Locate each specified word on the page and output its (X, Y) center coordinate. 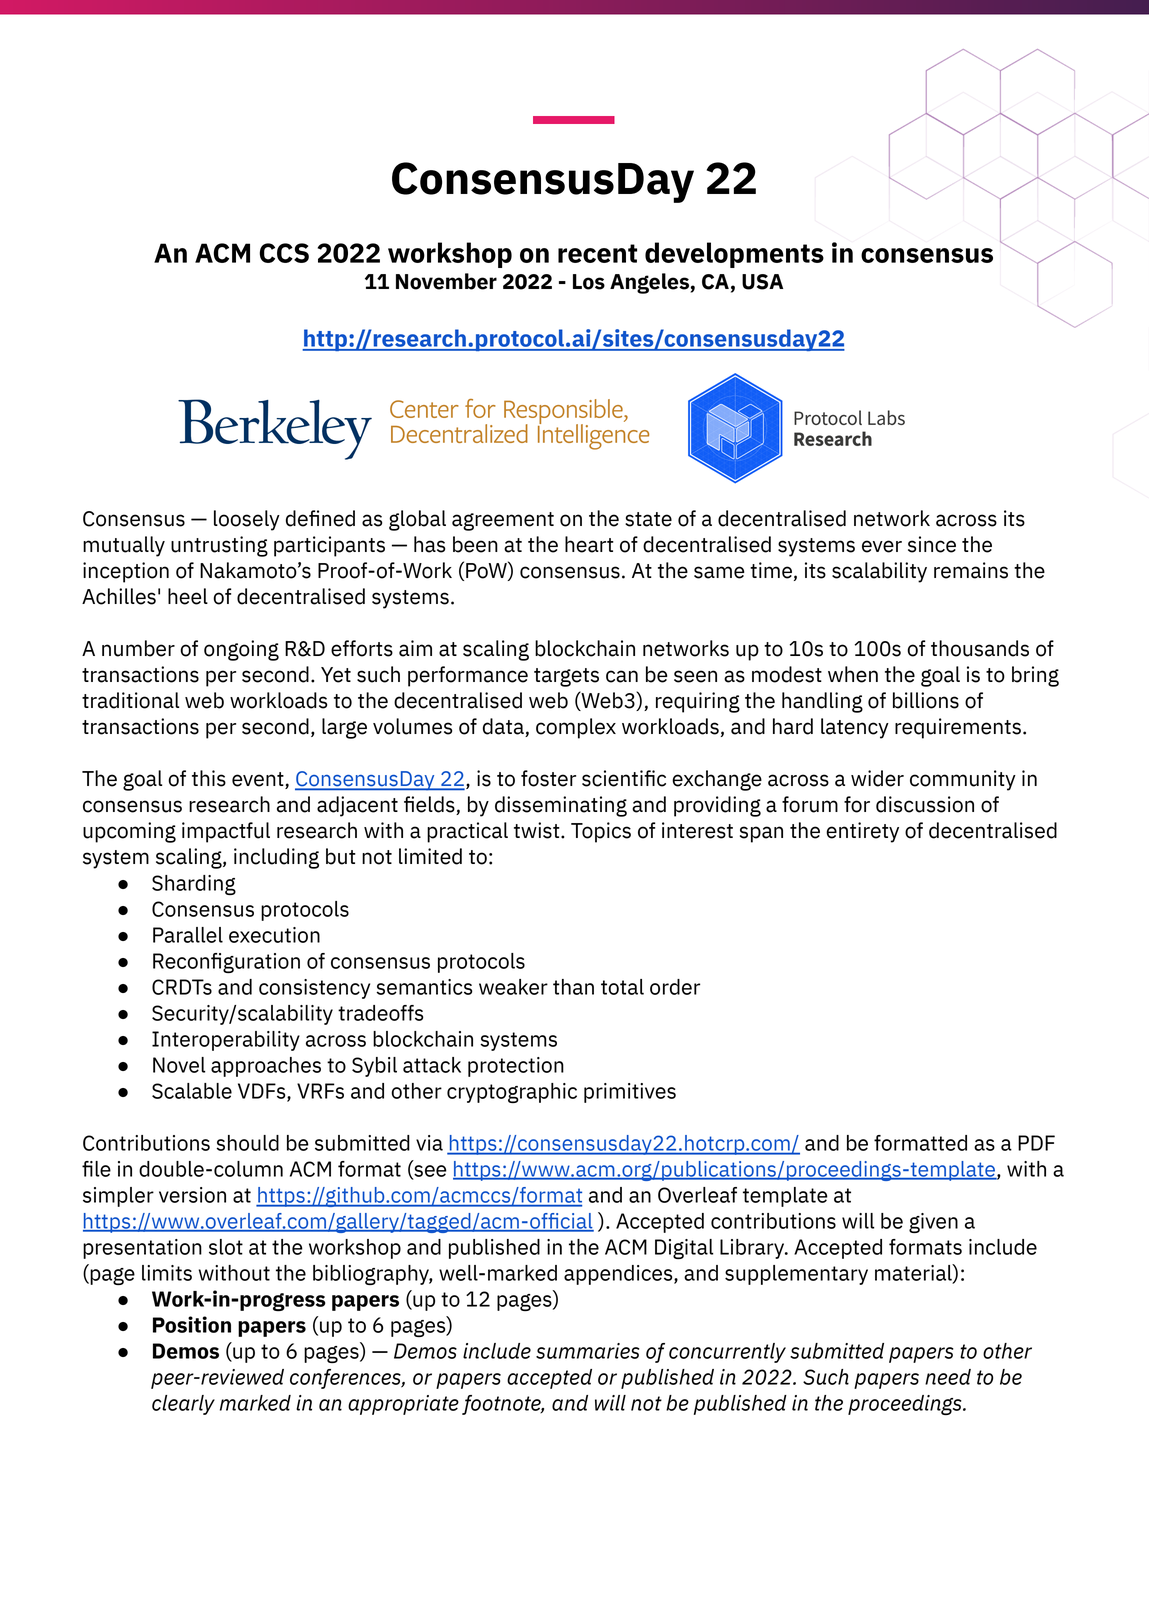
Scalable (192, 1091)
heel (188, 596)
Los (589, 282)
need (948, 1377)
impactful (226, 832)
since (932, 544)
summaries (588, 1351)
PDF (1036, 1143)
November (446, 281)
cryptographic (512, 1093)
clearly (183, 1405)
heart (589, 544)
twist (538, 830)
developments (734, 255)
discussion (925, 804)
